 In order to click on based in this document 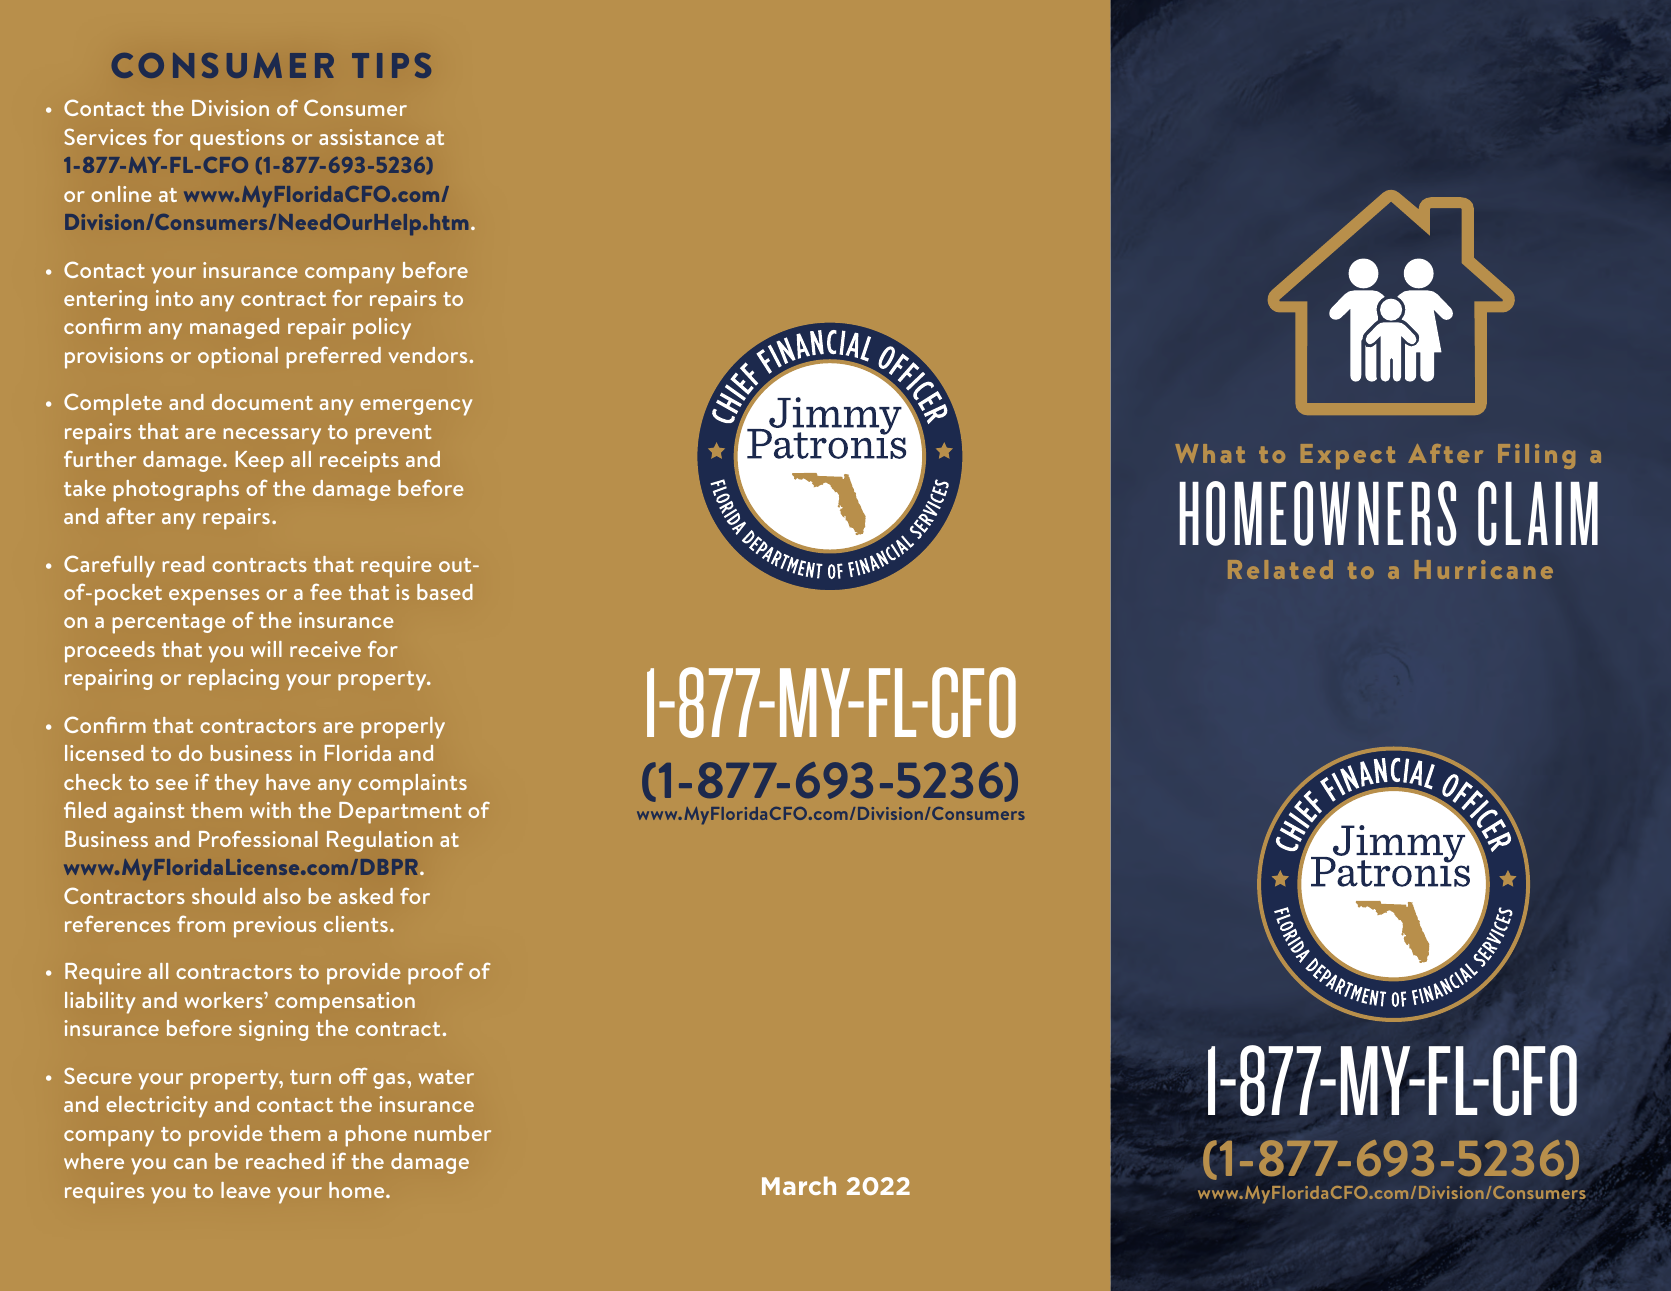, I will do `click(445, 592)`.
